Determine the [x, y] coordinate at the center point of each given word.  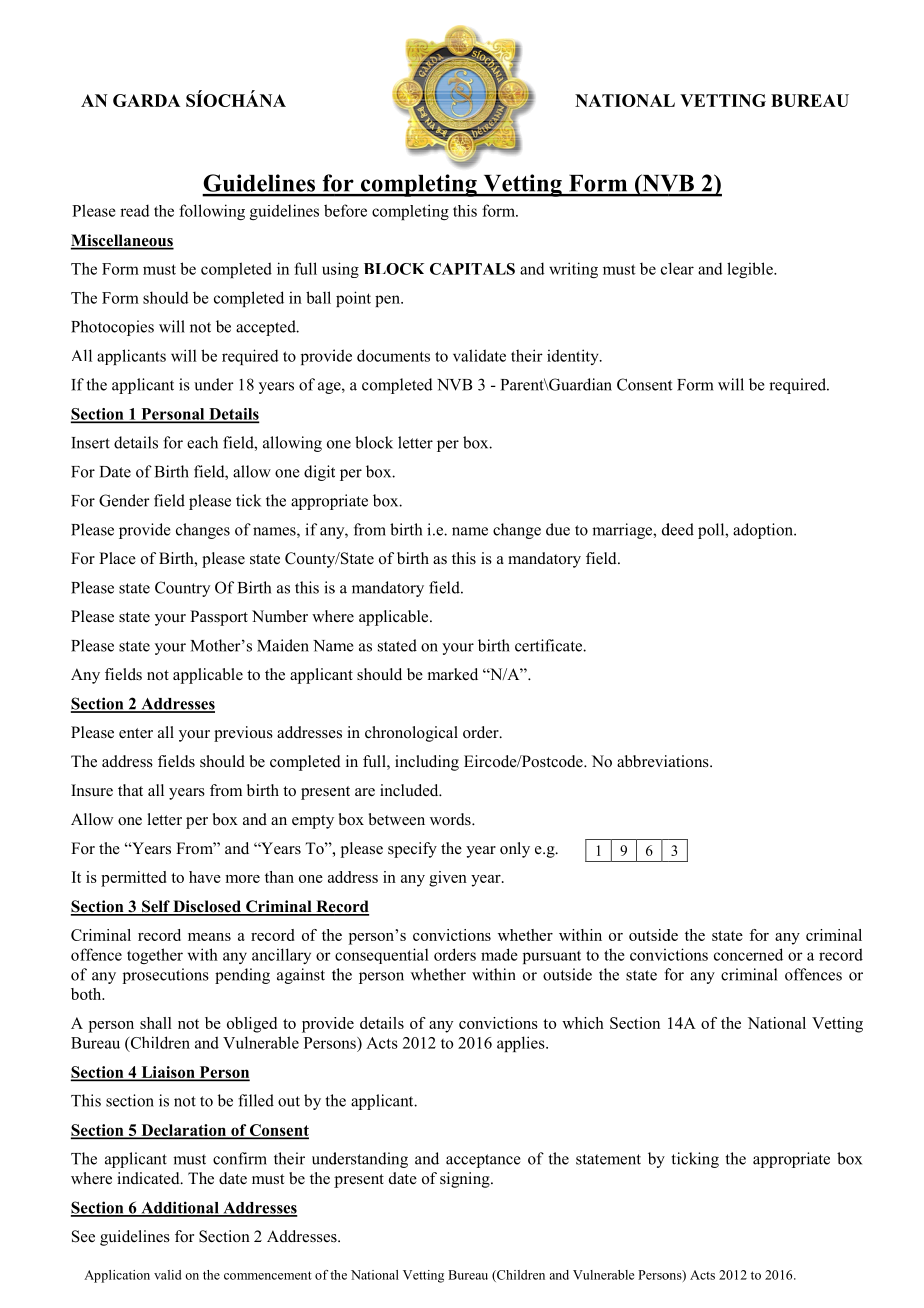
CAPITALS [472, 269]
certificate [549, 645]
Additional [180, 1208]
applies [522, 1044]
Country [182, 589]
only [515, 850]
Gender [124, 500]
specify [412, 850]
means [209, 937]
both [87, 994]
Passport [219, 618]
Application [117, 1276]
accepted [267, 328]
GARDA [147, 100]
